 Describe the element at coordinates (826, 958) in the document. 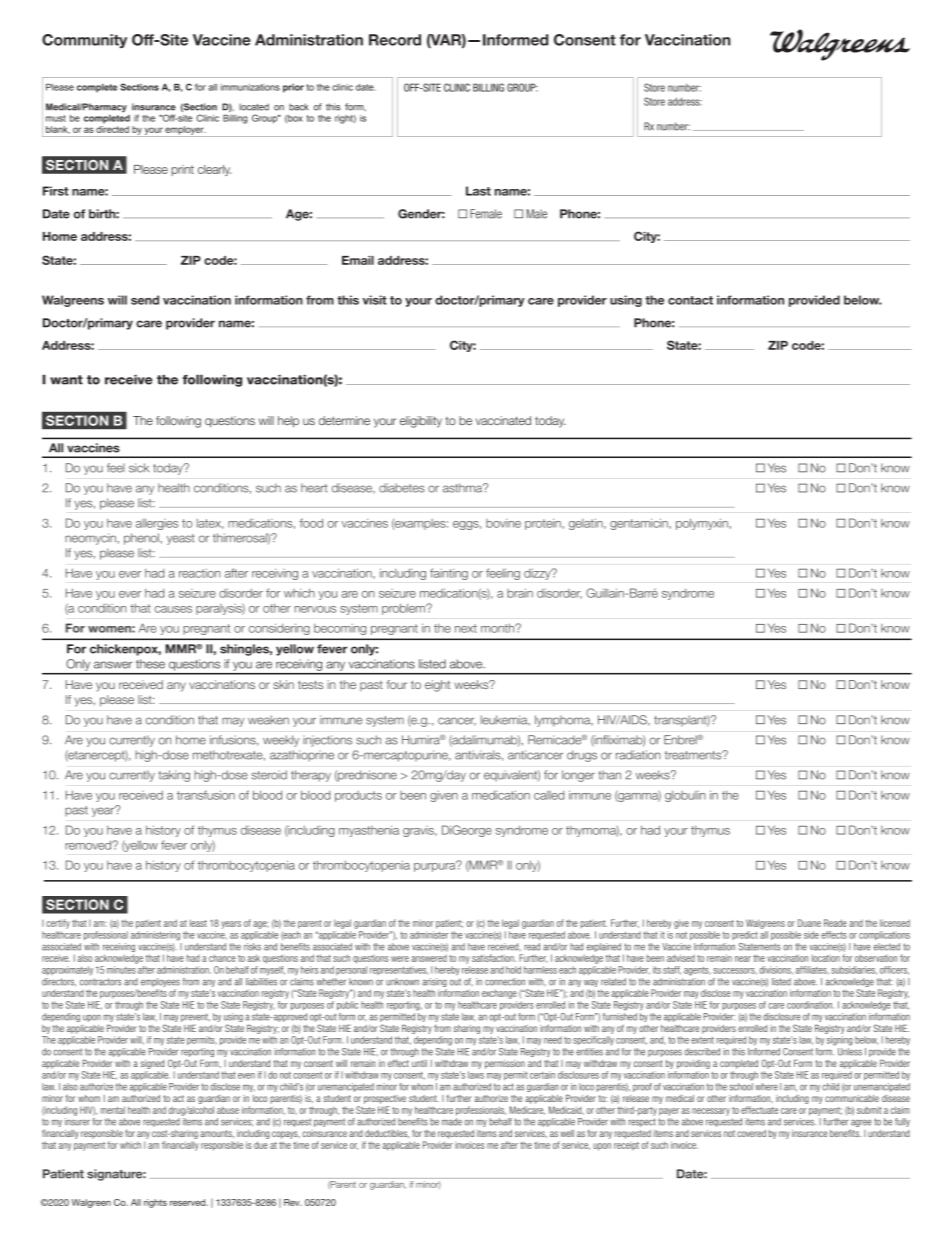

I see `location` at that location.
